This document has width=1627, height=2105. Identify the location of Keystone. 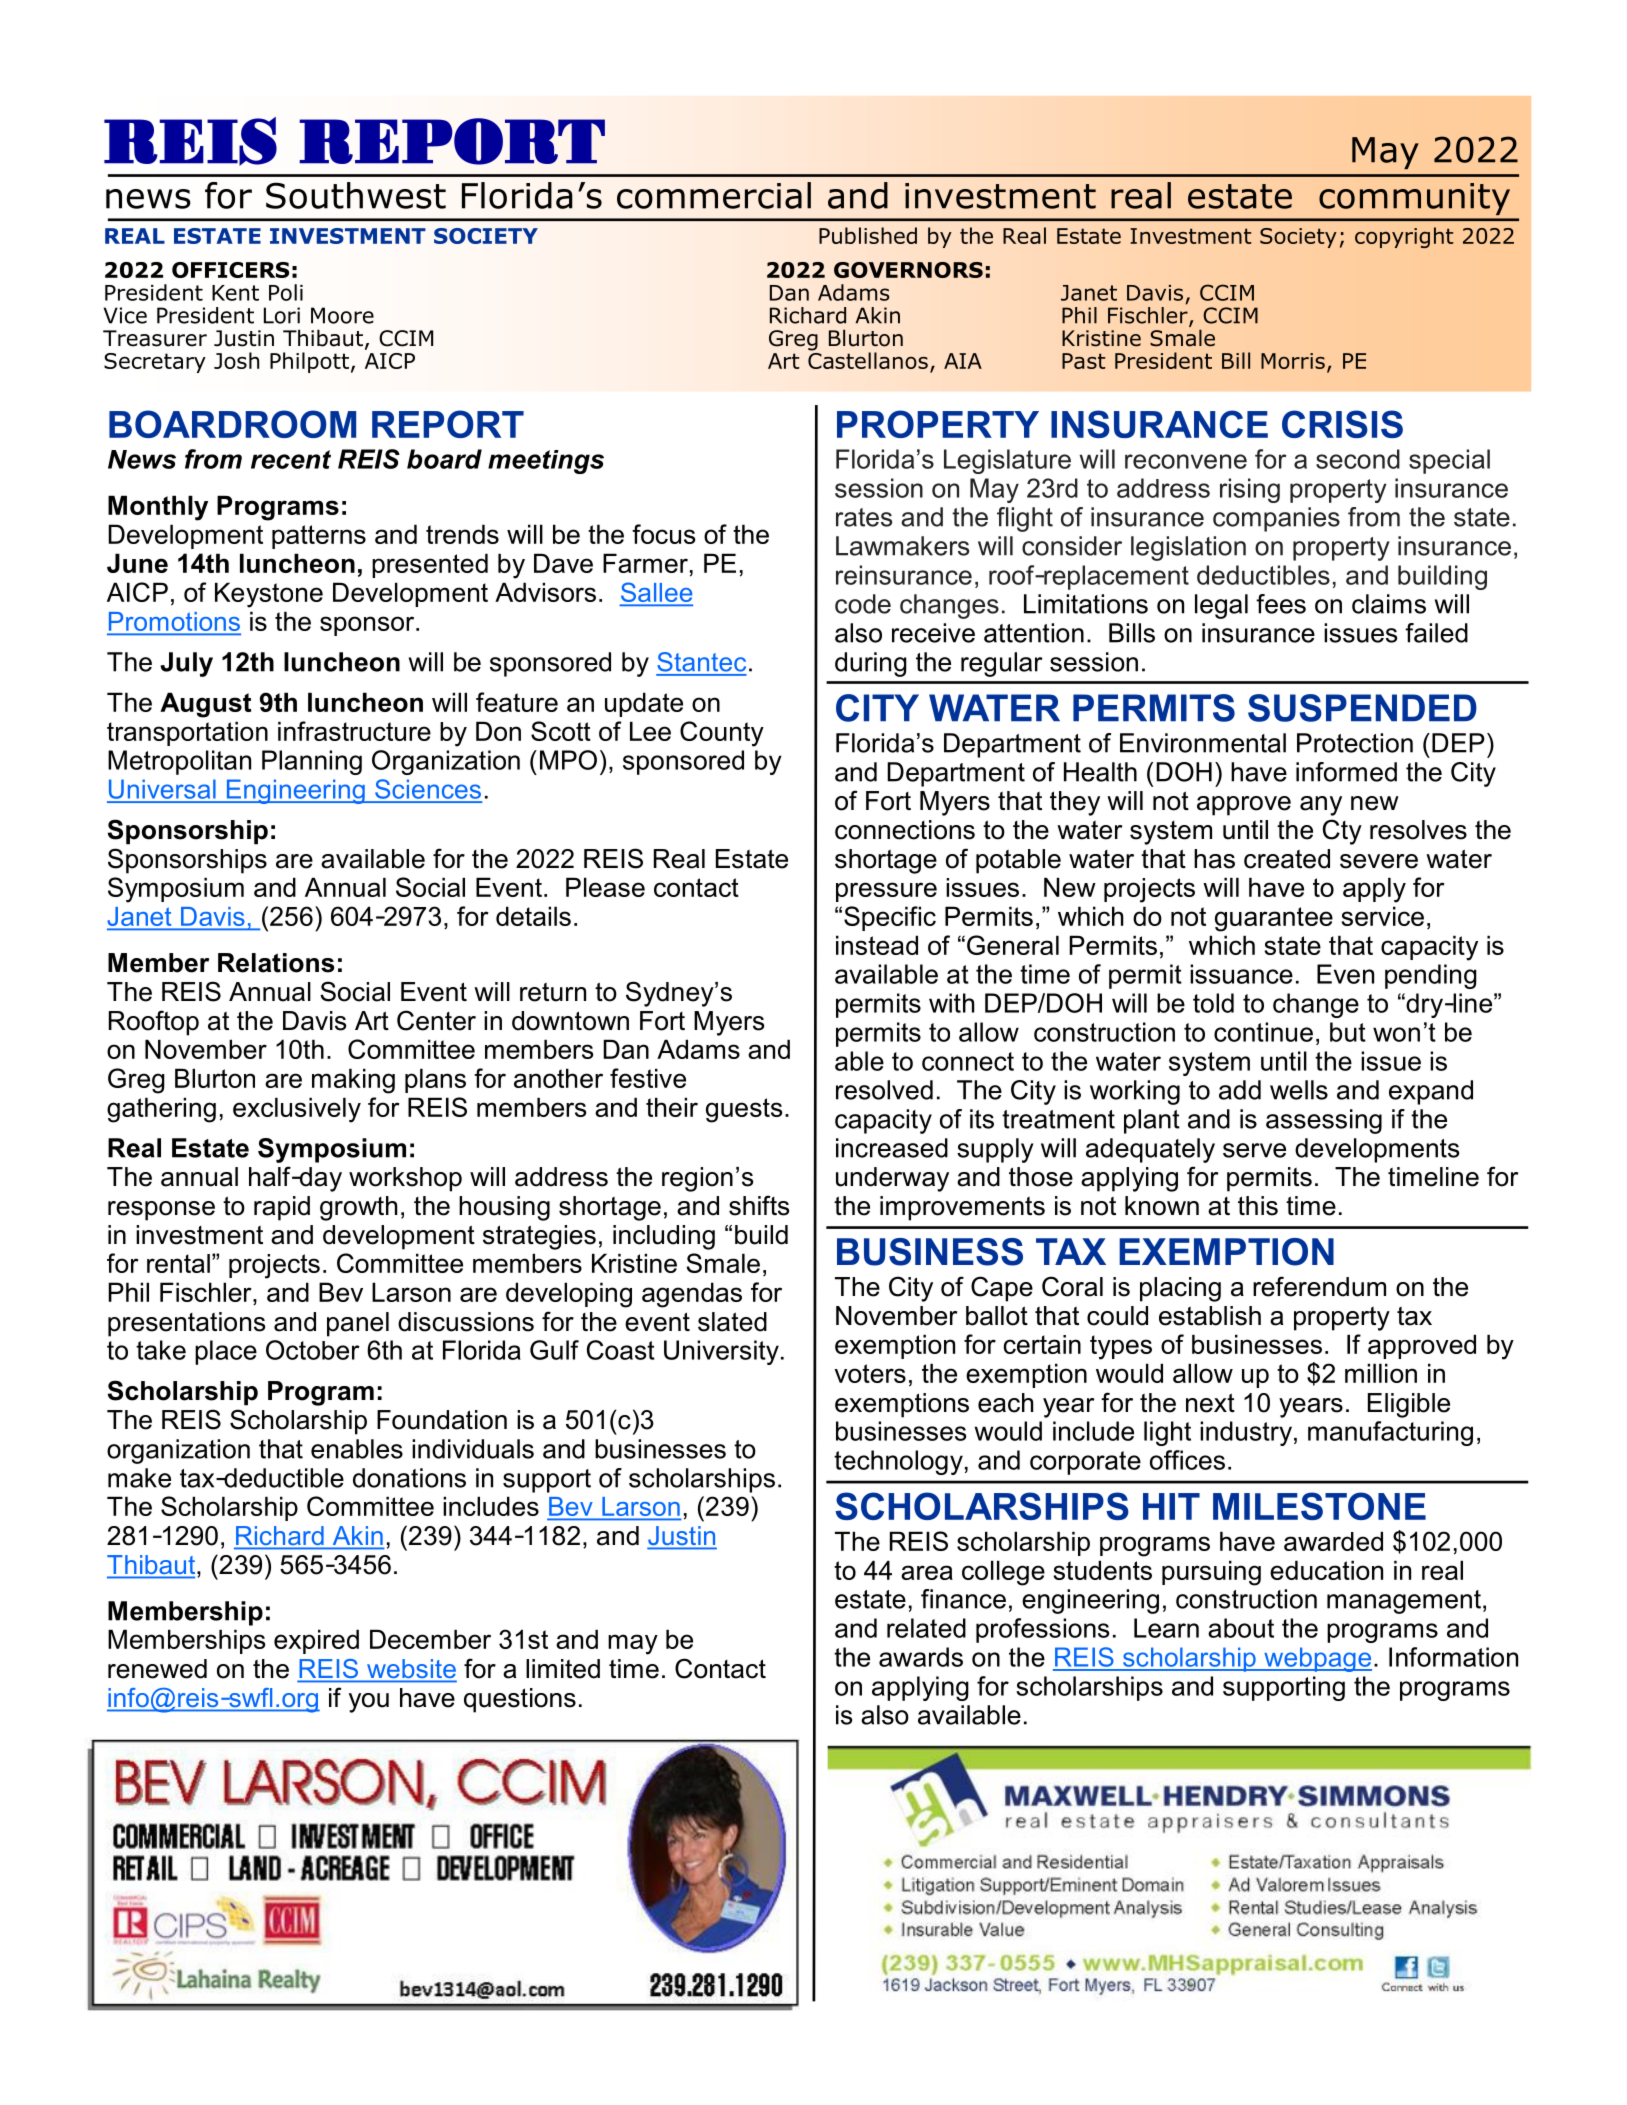
(269, 595).
